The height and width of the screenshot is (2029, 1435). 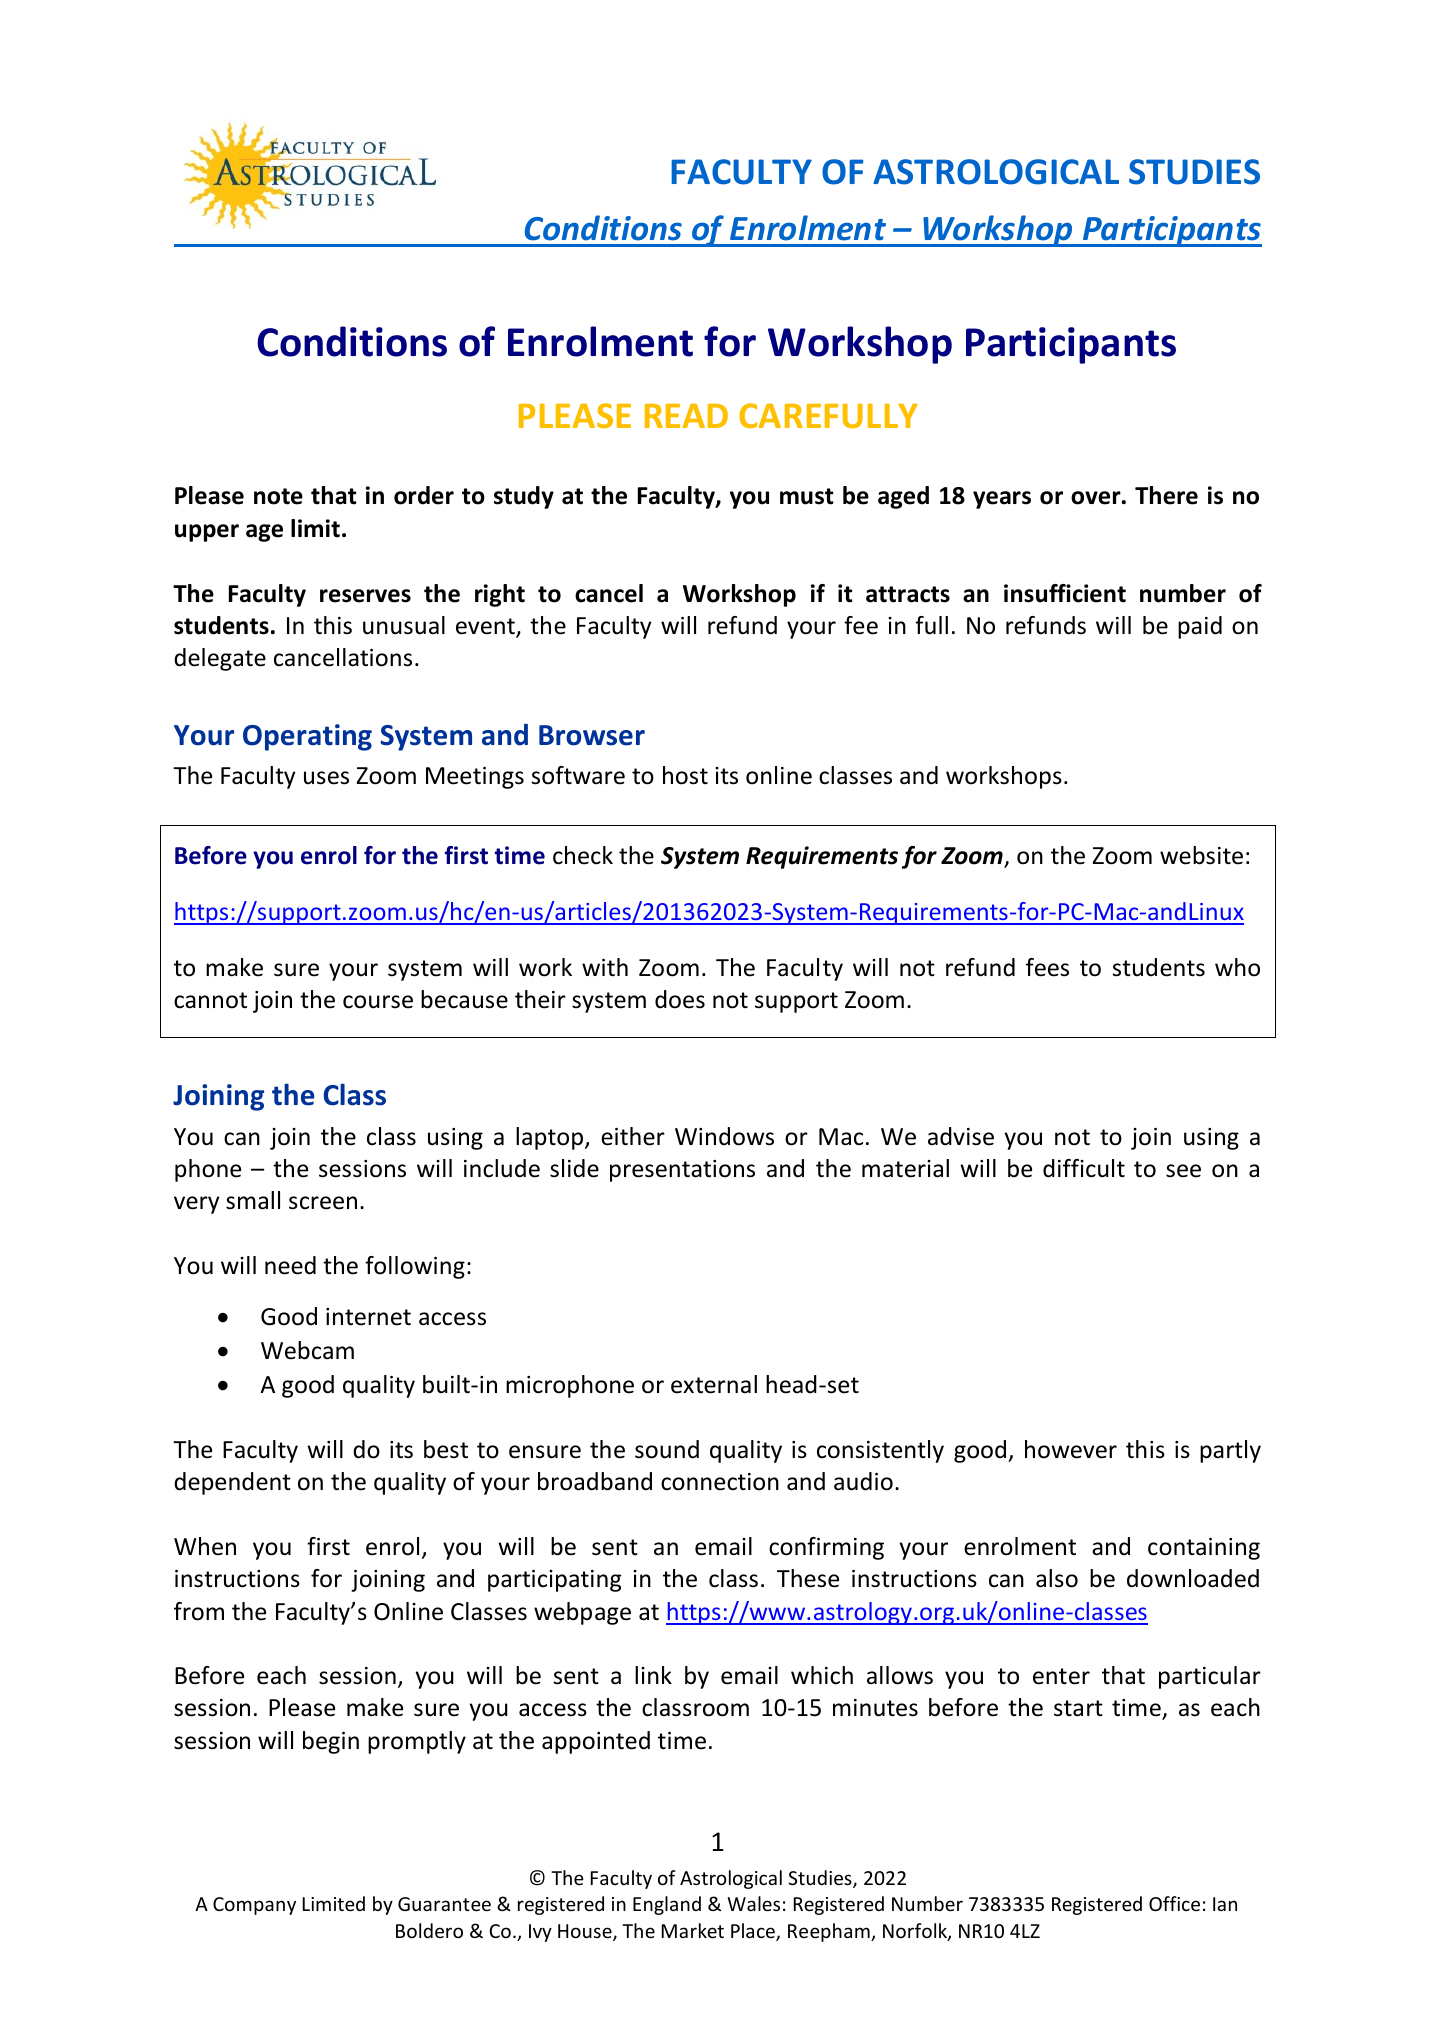 I want to click on There, so click(x=1166, y=495).
